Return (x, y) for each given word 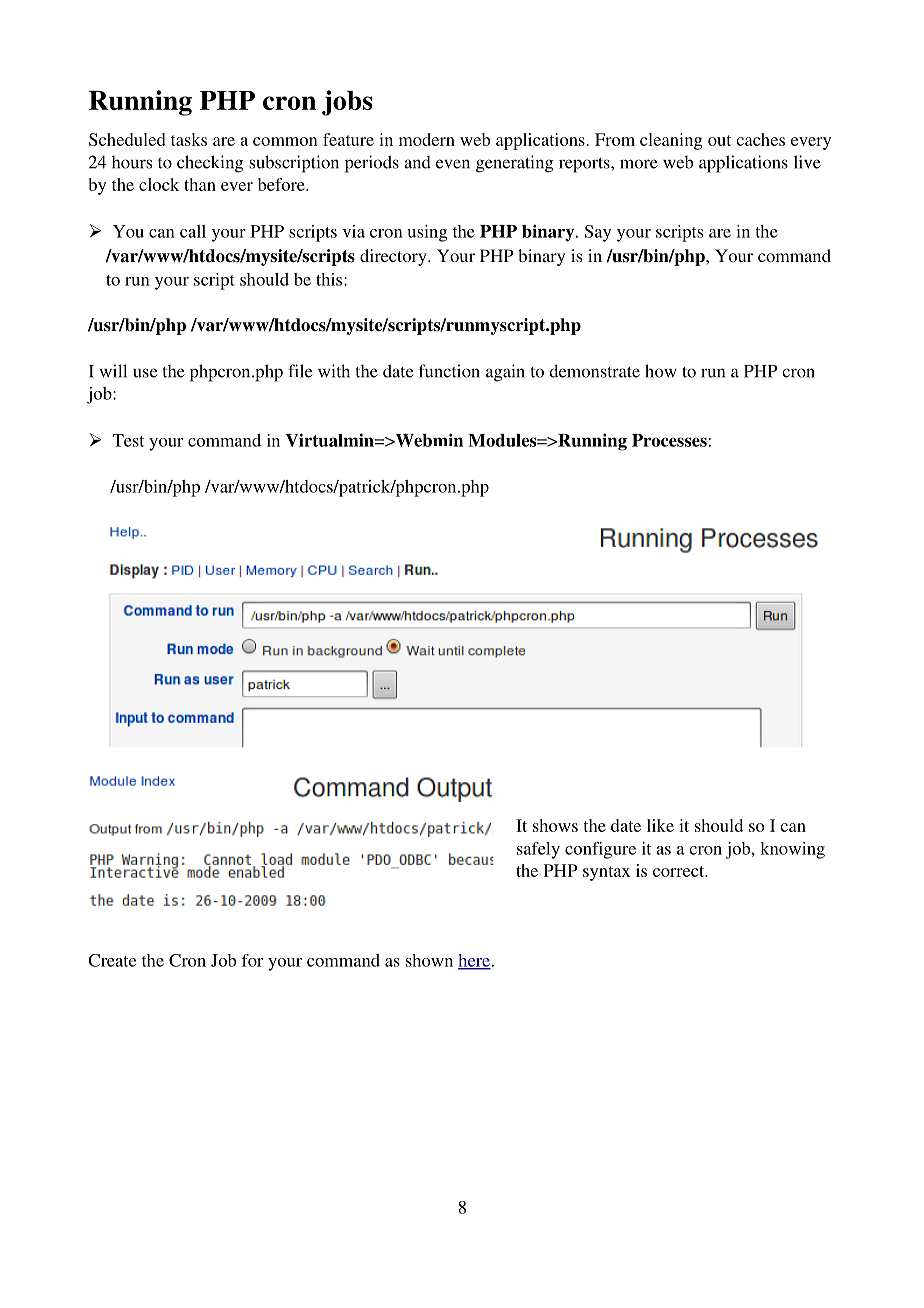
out (719, 140)
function (449, 371)
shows (555, 825)
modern (427, 139)
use (145, 373)
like (660, 825)
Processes (669, 440)
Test (128, 440)
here (474, 961)
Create (112, 960)
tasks (189, 139)
